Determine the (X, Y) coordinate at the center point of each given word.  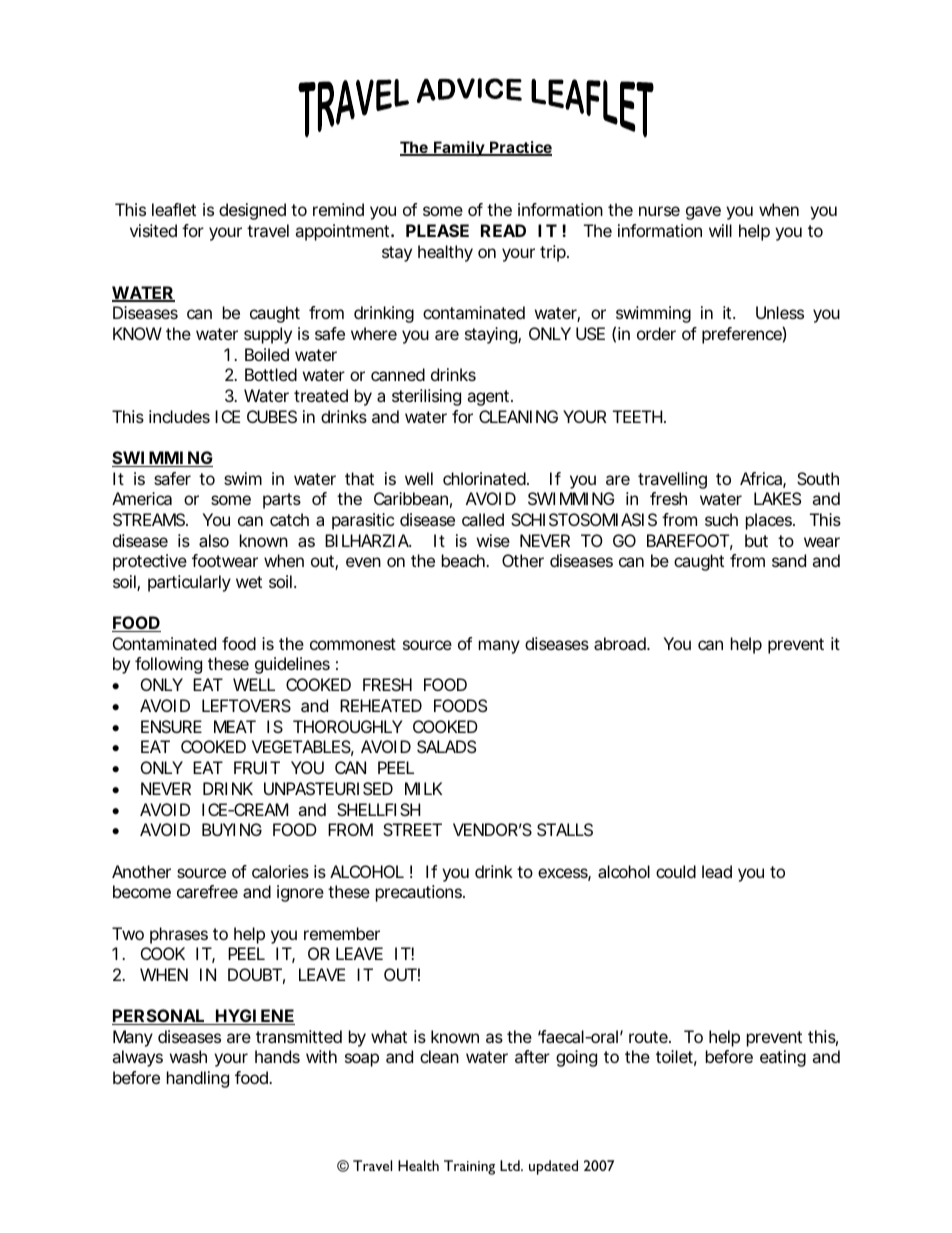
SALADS (446, 746)
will (720, 230)
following (168, 665)
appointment (343, 232)
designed (252, 211)
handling (198, 1079)
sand (789, 560)
